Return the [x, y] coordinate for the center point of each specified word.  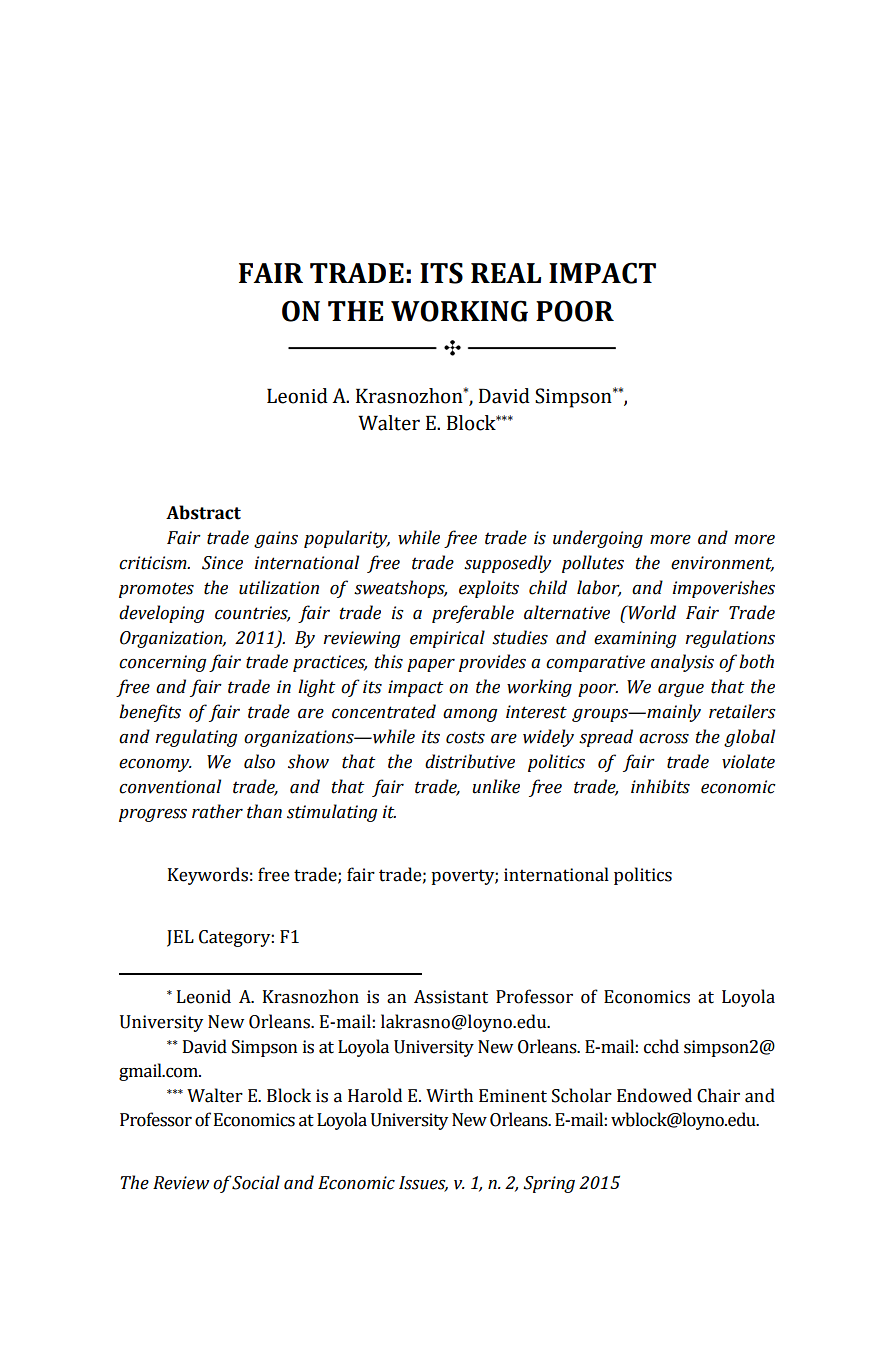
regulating [196, 738]
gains [276, 539]
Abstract [203, 512]
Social [256, 1182]
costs [465, 737]
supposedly [508, 564]
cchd [661, 1046]
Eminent [513, 1096]
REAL [506, 273]
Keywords [208, 876]
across [664, 739]
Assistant [451, 997]
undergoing [598, 539]
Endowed [654, 1095]
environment [722, 564]
